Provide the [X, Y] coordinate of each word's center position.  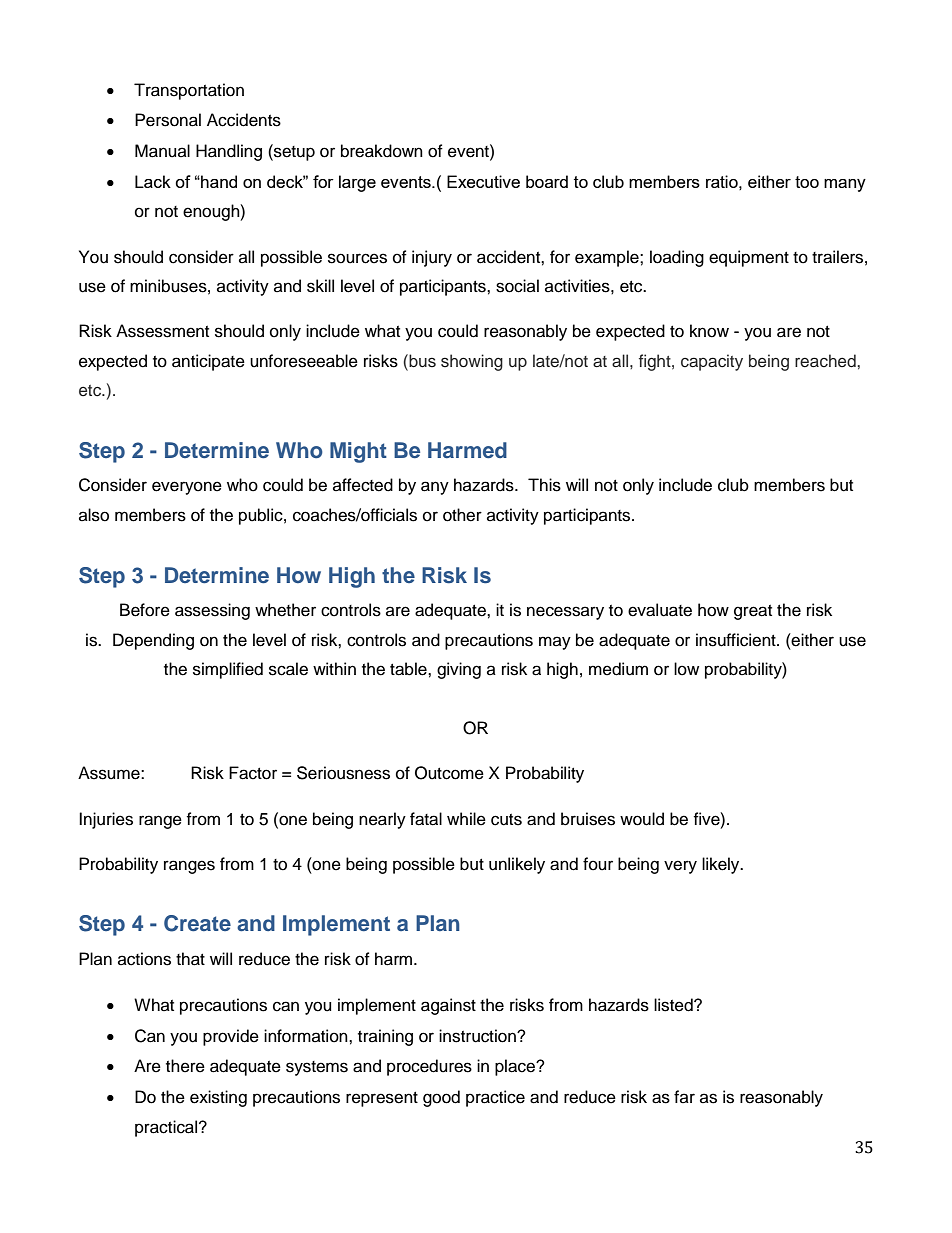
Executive [483, 181]
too [807, 182]
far [684, 1096]
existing [218, 1098]
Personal [168, 120]
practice [495, 1098]
